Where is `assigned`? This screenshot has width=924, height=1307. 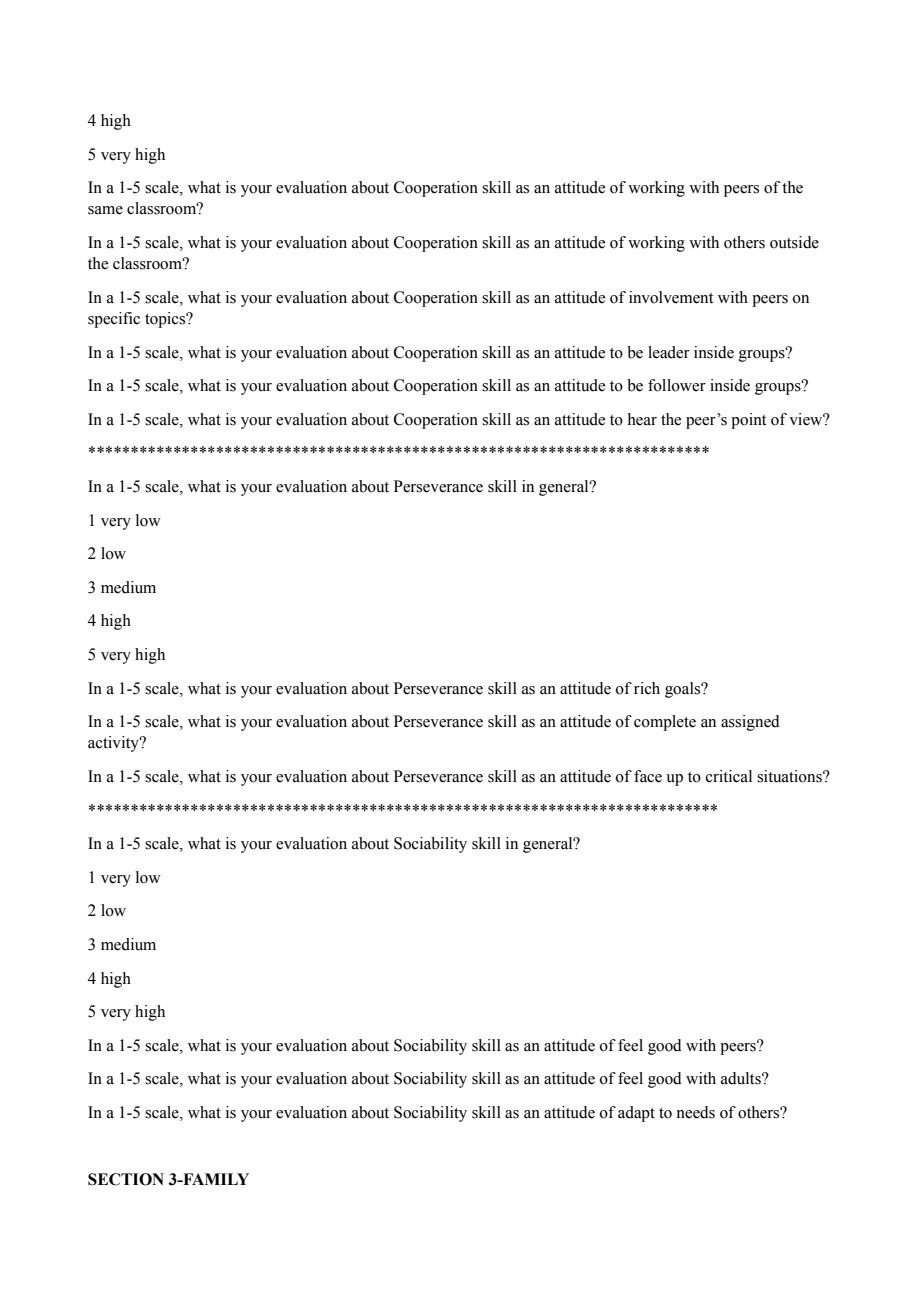
assigned is located at coordinates (750, 723).
